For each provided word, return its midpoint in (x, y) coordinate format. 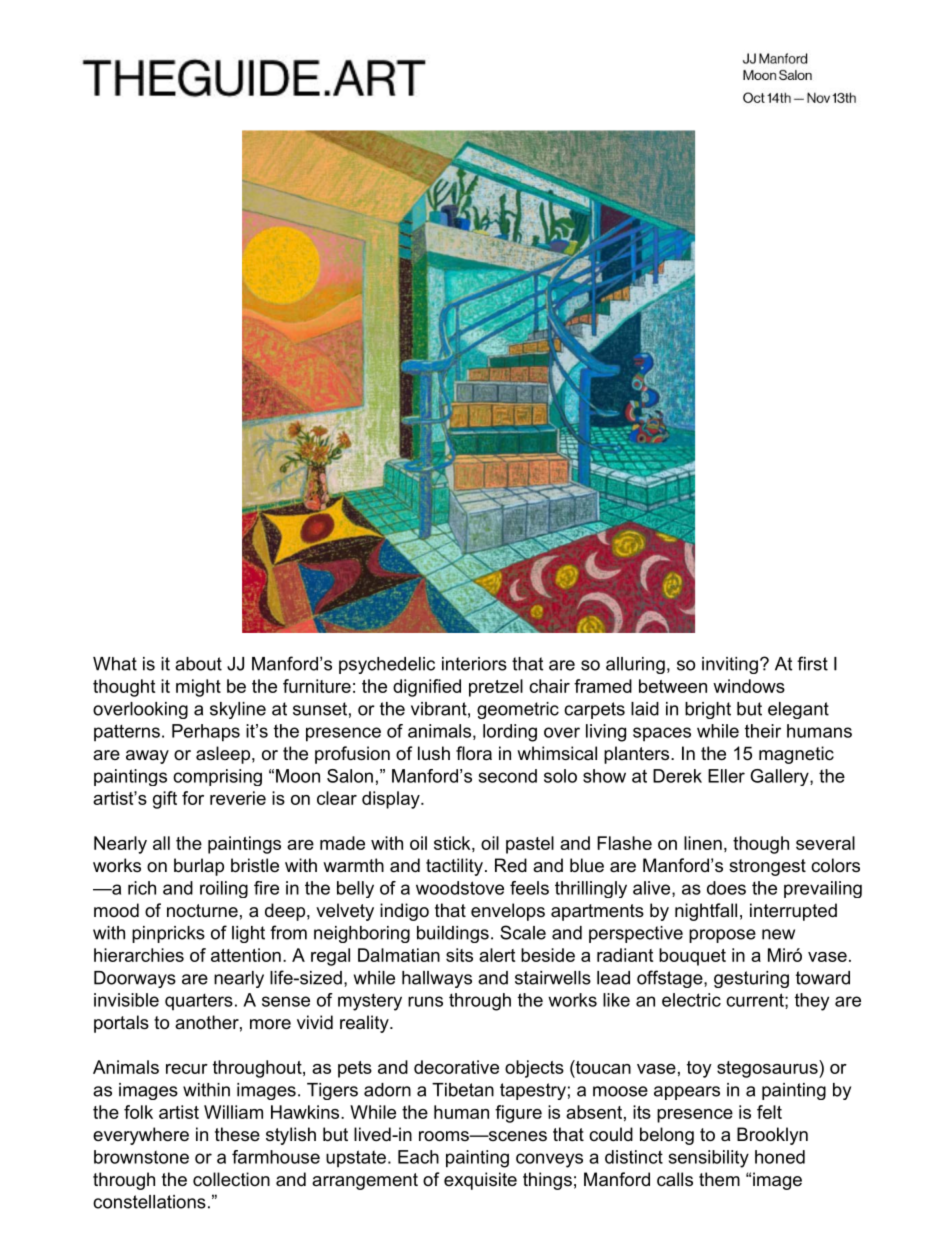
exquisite (480, 1181)
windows (749, 686)
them (719, 1179)
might (198, 688)
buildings (453, 934)
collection (231, 1179)
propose (722, 936)
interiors (474, 664)
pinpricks (168, 934)
